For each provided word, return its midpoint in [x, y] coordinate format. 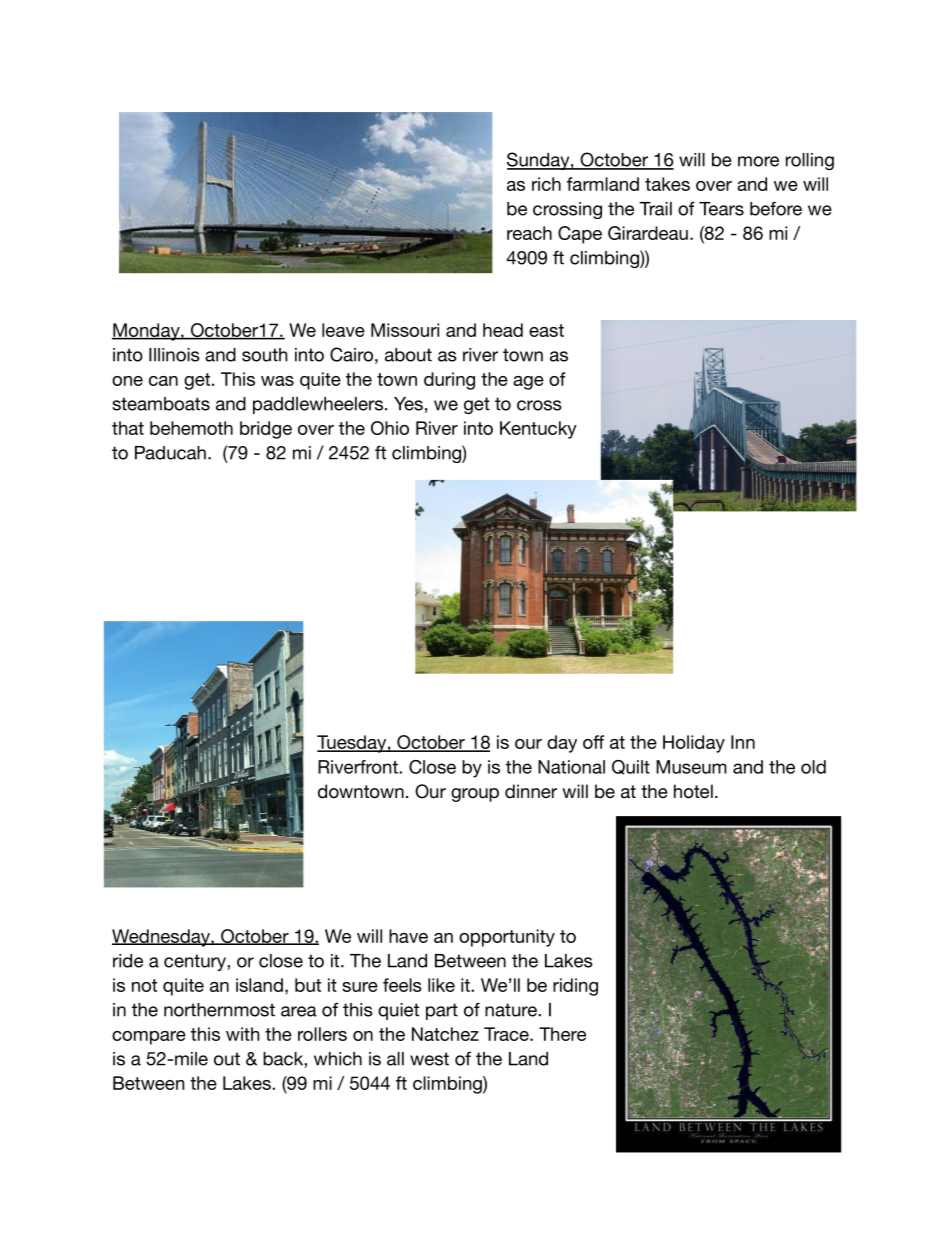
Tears [721, 209]
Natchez [445, 1034]
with [242, 1034]
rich [546, 184]
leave [343, 330]
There [562, 1034]
